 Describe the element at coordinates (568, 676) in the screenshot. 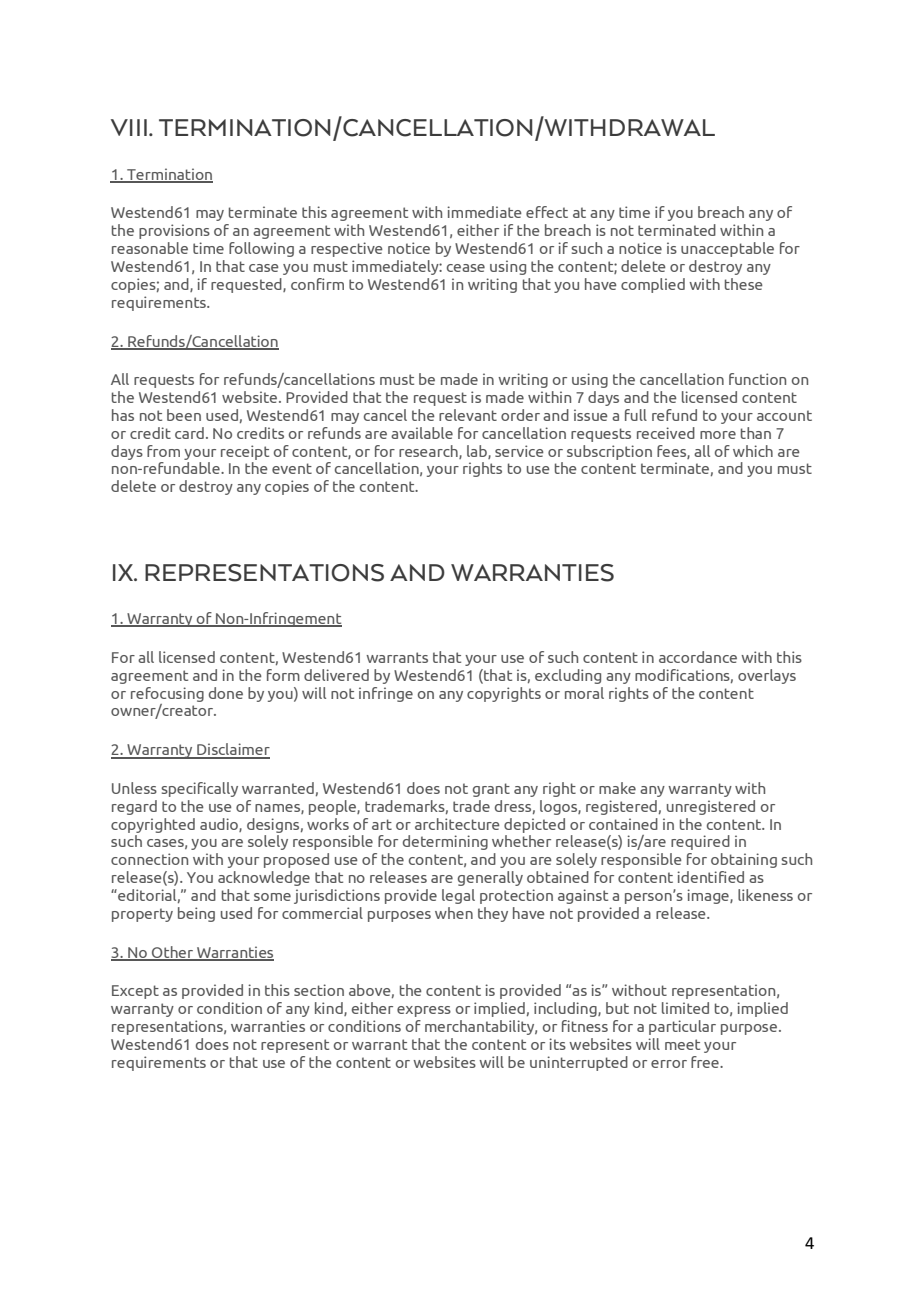

I see `excluding` at that location.
